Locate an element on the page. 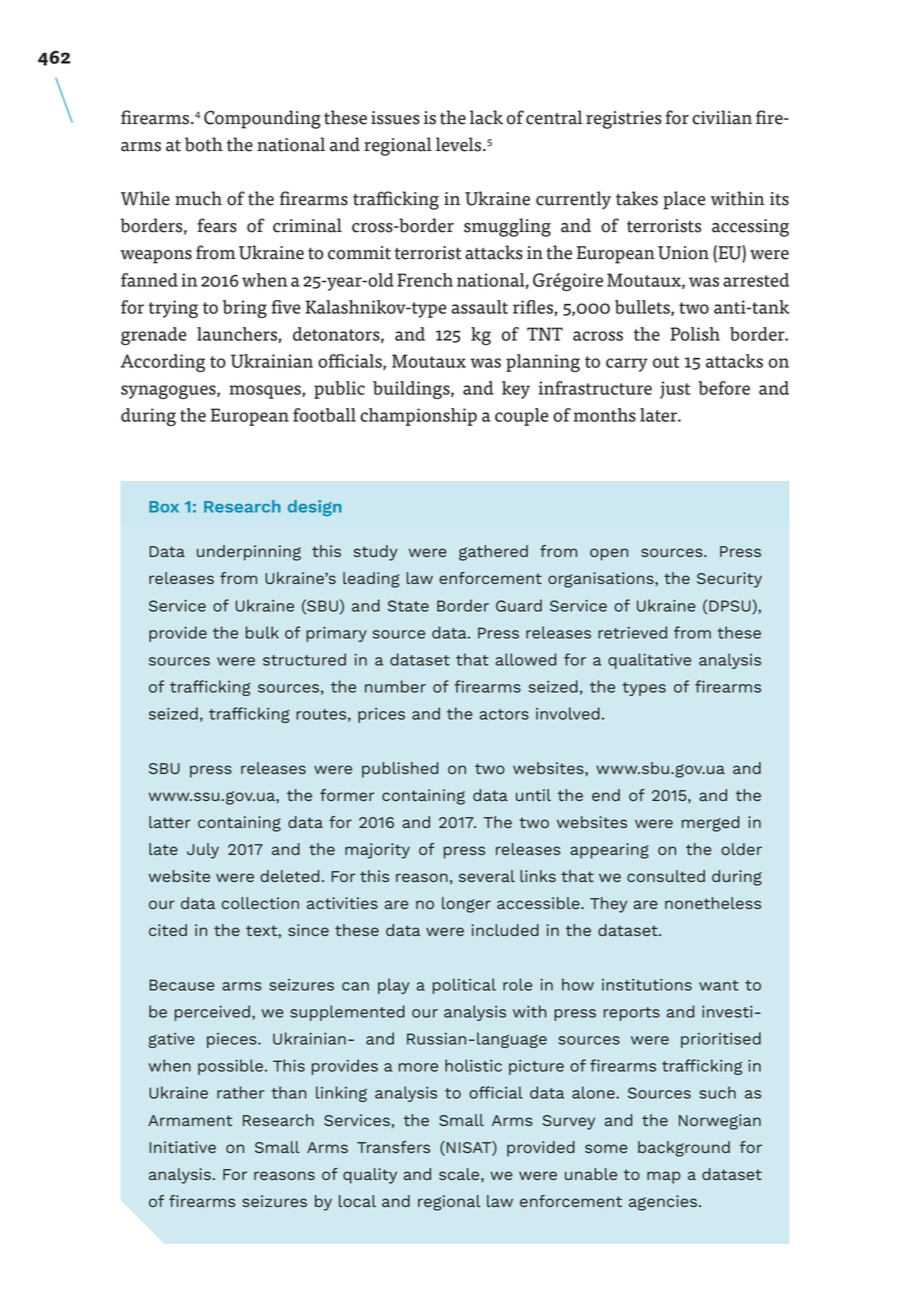 This document has width=921, height=1316. Box is located at coordinates (164, 507).
